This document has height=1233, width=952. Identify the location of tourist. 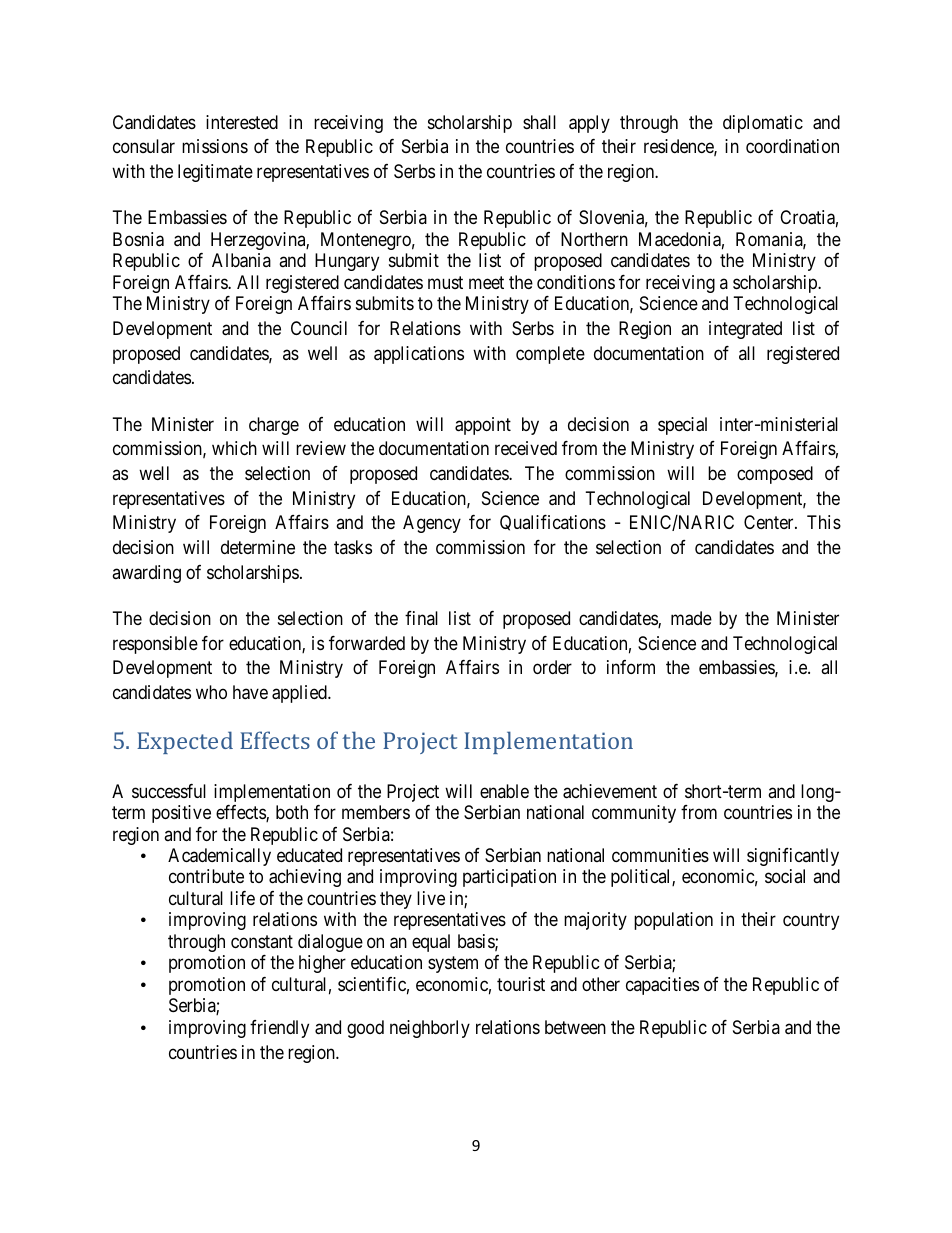
(521, 984).
